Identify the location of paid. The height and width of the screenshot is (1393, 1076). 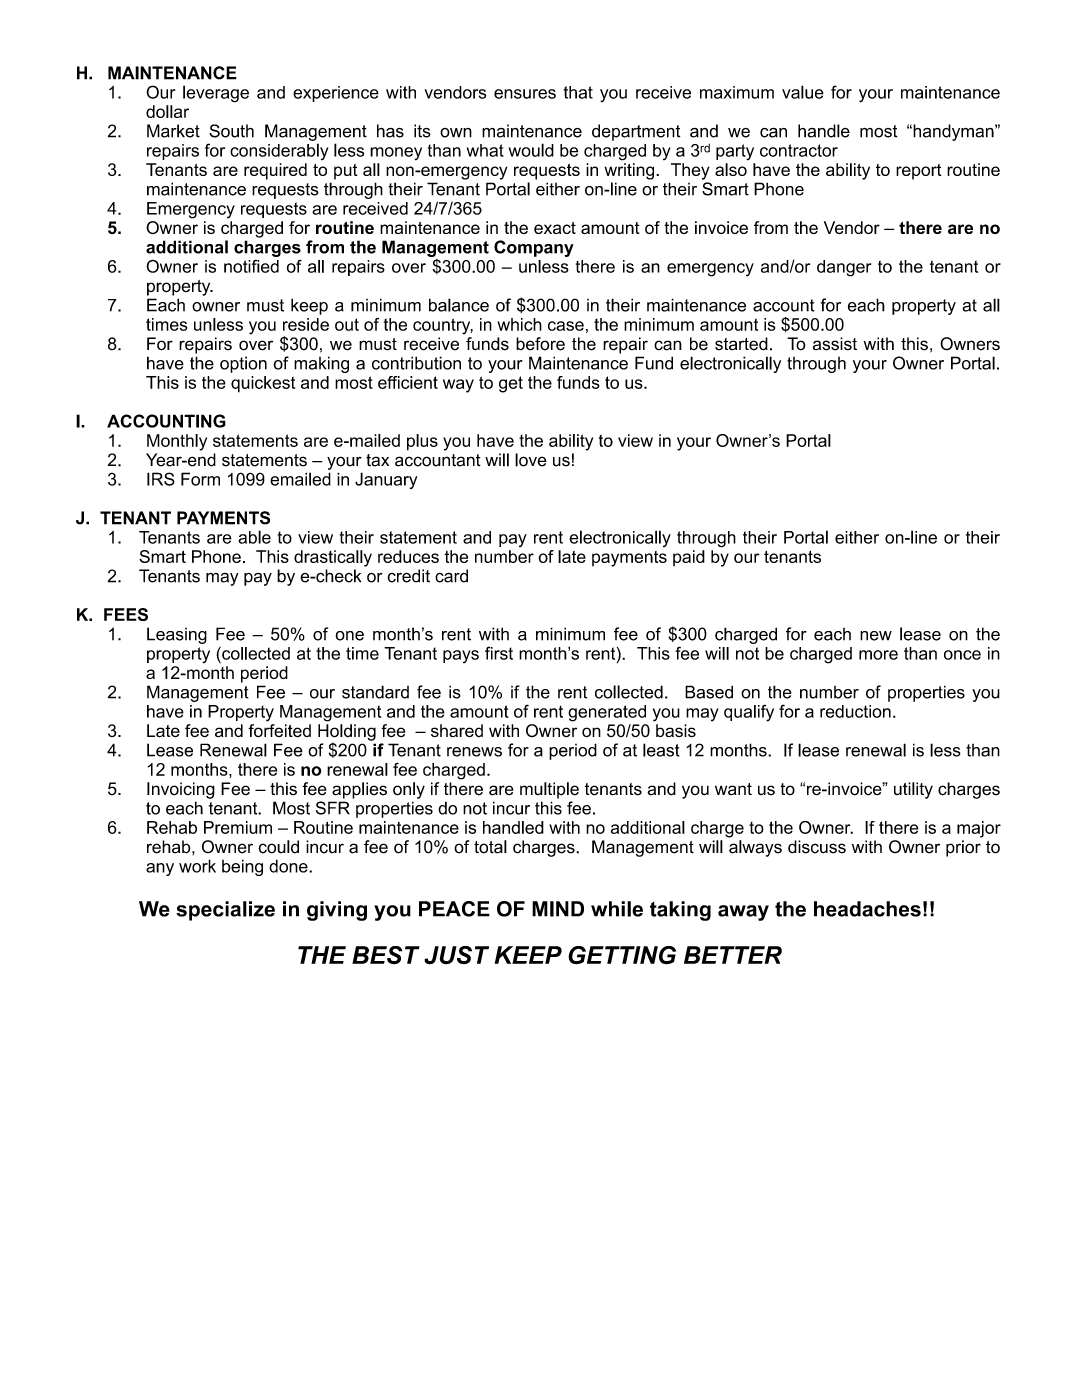
(689, 558).
